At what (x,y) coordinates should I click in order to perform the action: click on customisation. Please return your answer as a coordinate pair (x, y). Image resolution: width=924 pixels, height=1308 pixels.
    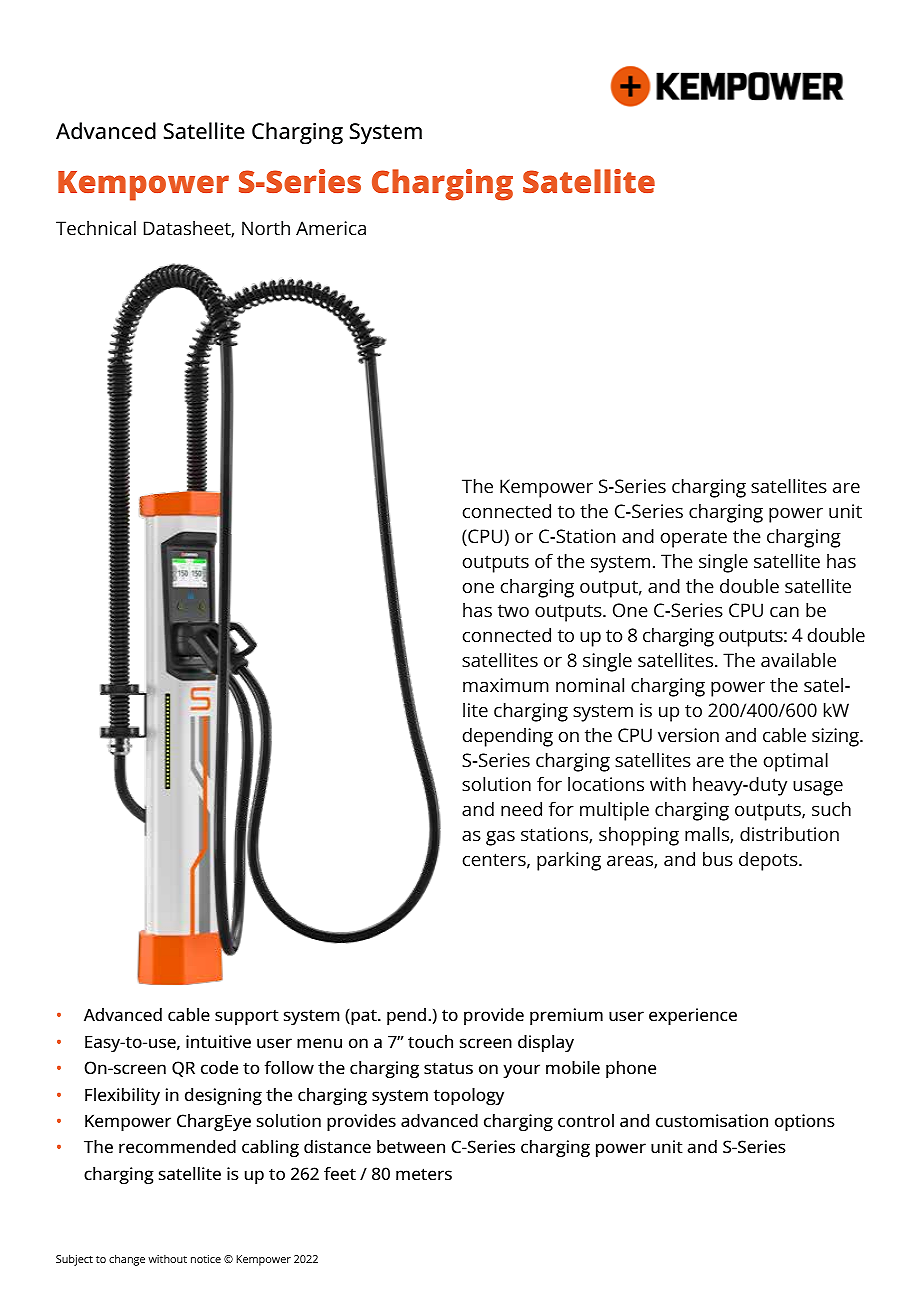
    Looking at the image, I should click on (712, 1120).
